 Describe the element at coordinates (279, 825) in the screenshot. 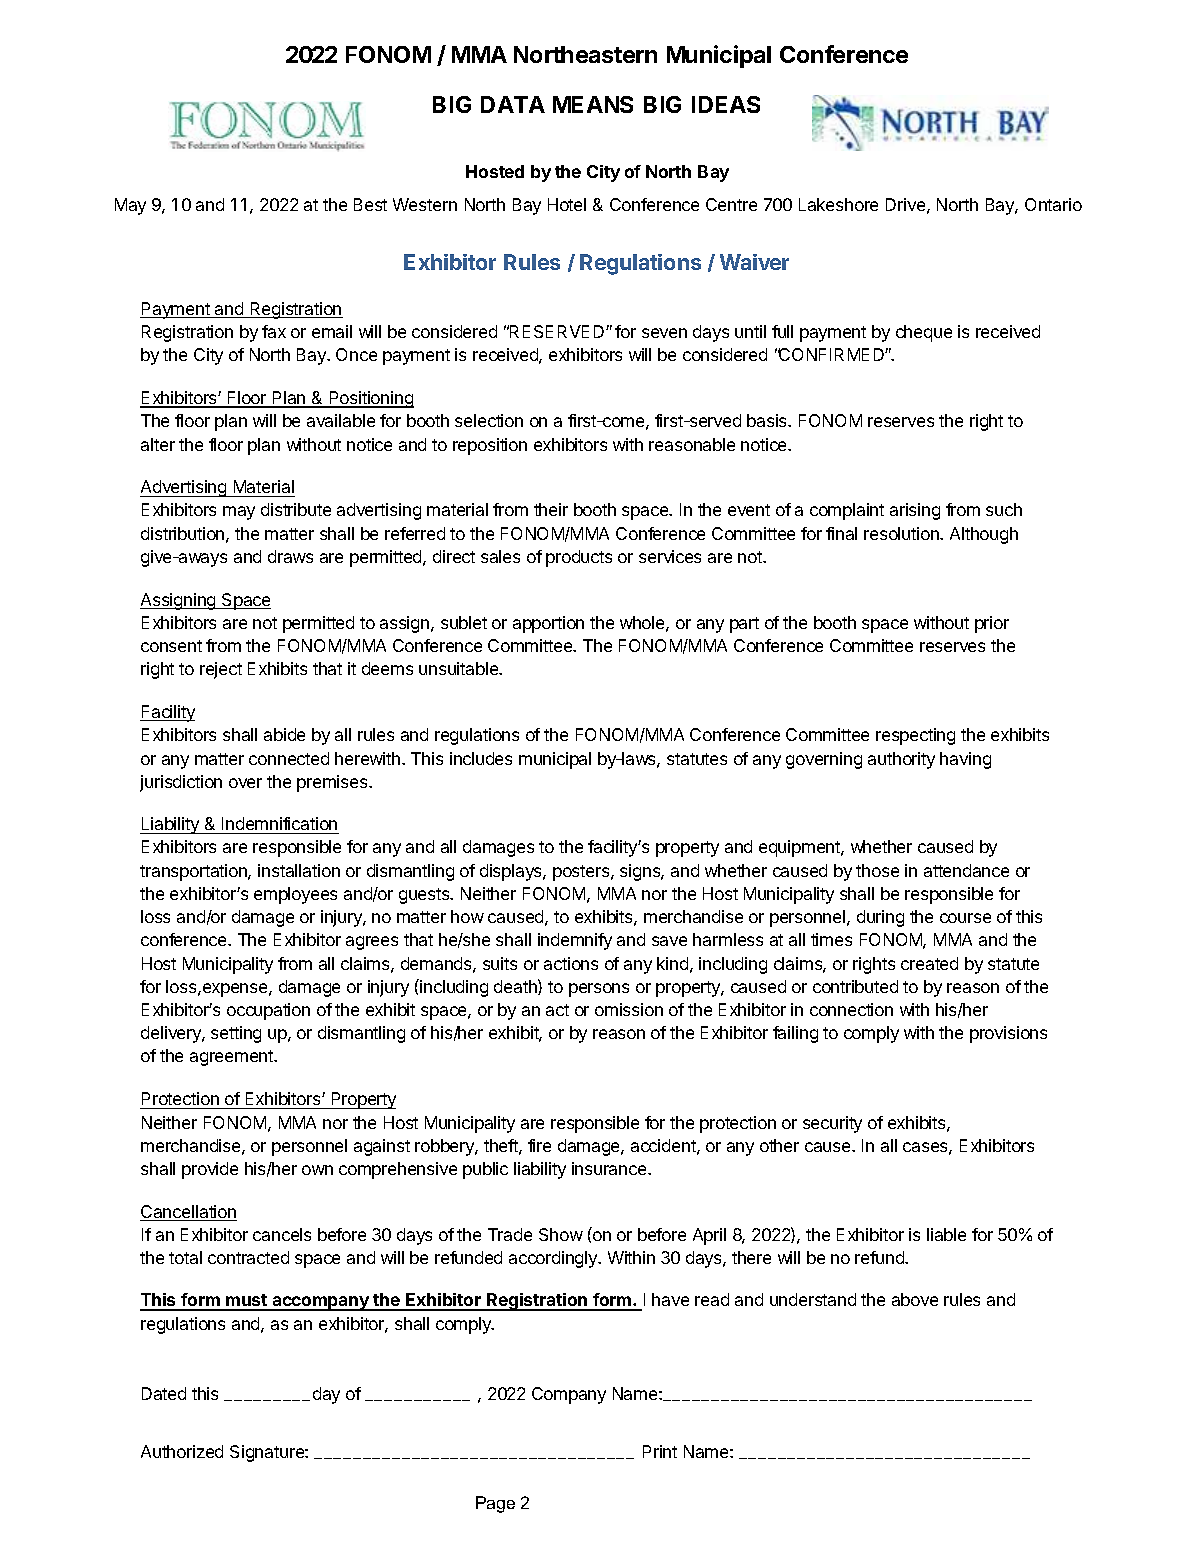

I see `Indemnification` at that location.
